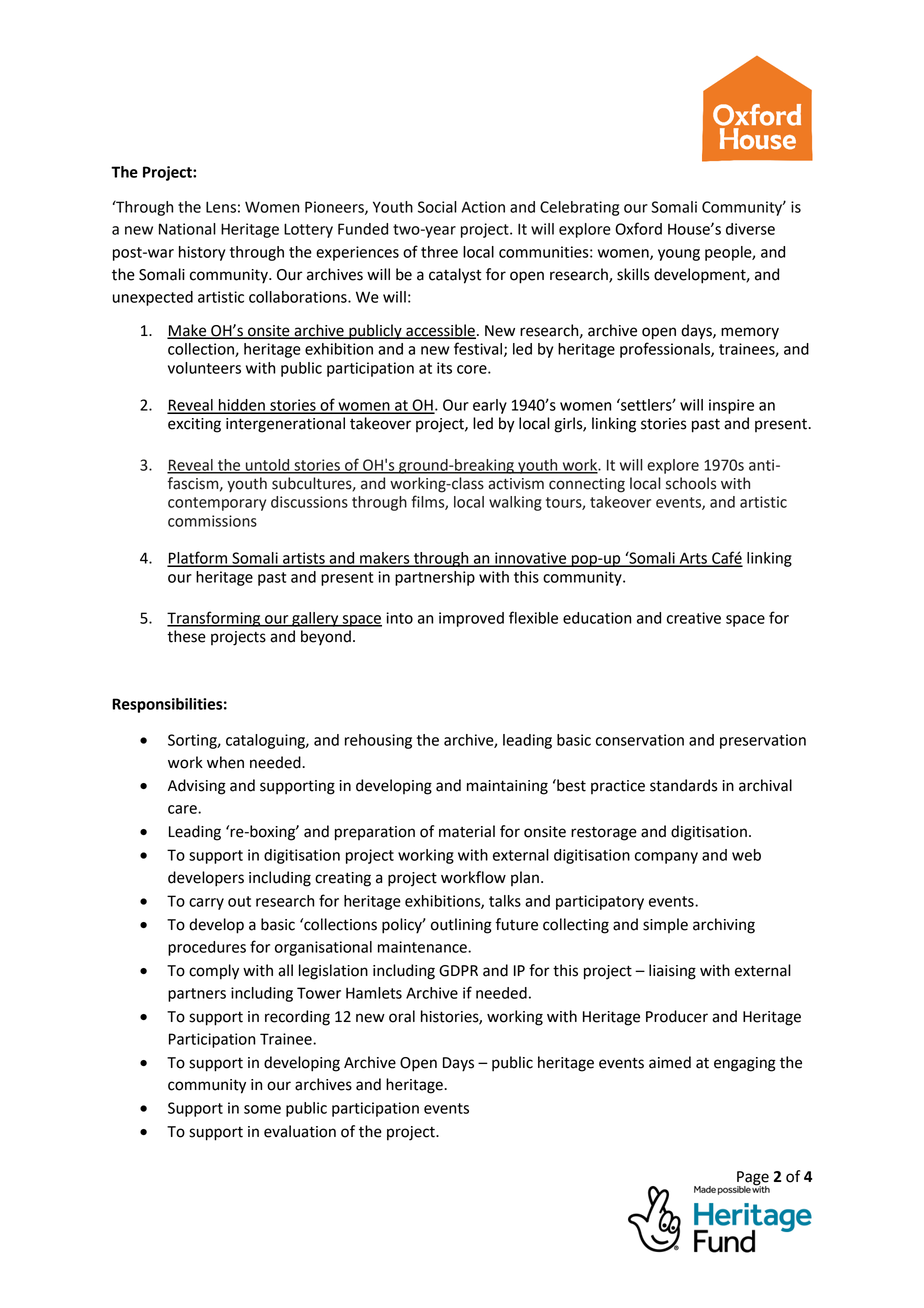 This image has height=1308, width=924. Describe the element at coordinates (694, 618) in the image. I see `creative` at that location.
